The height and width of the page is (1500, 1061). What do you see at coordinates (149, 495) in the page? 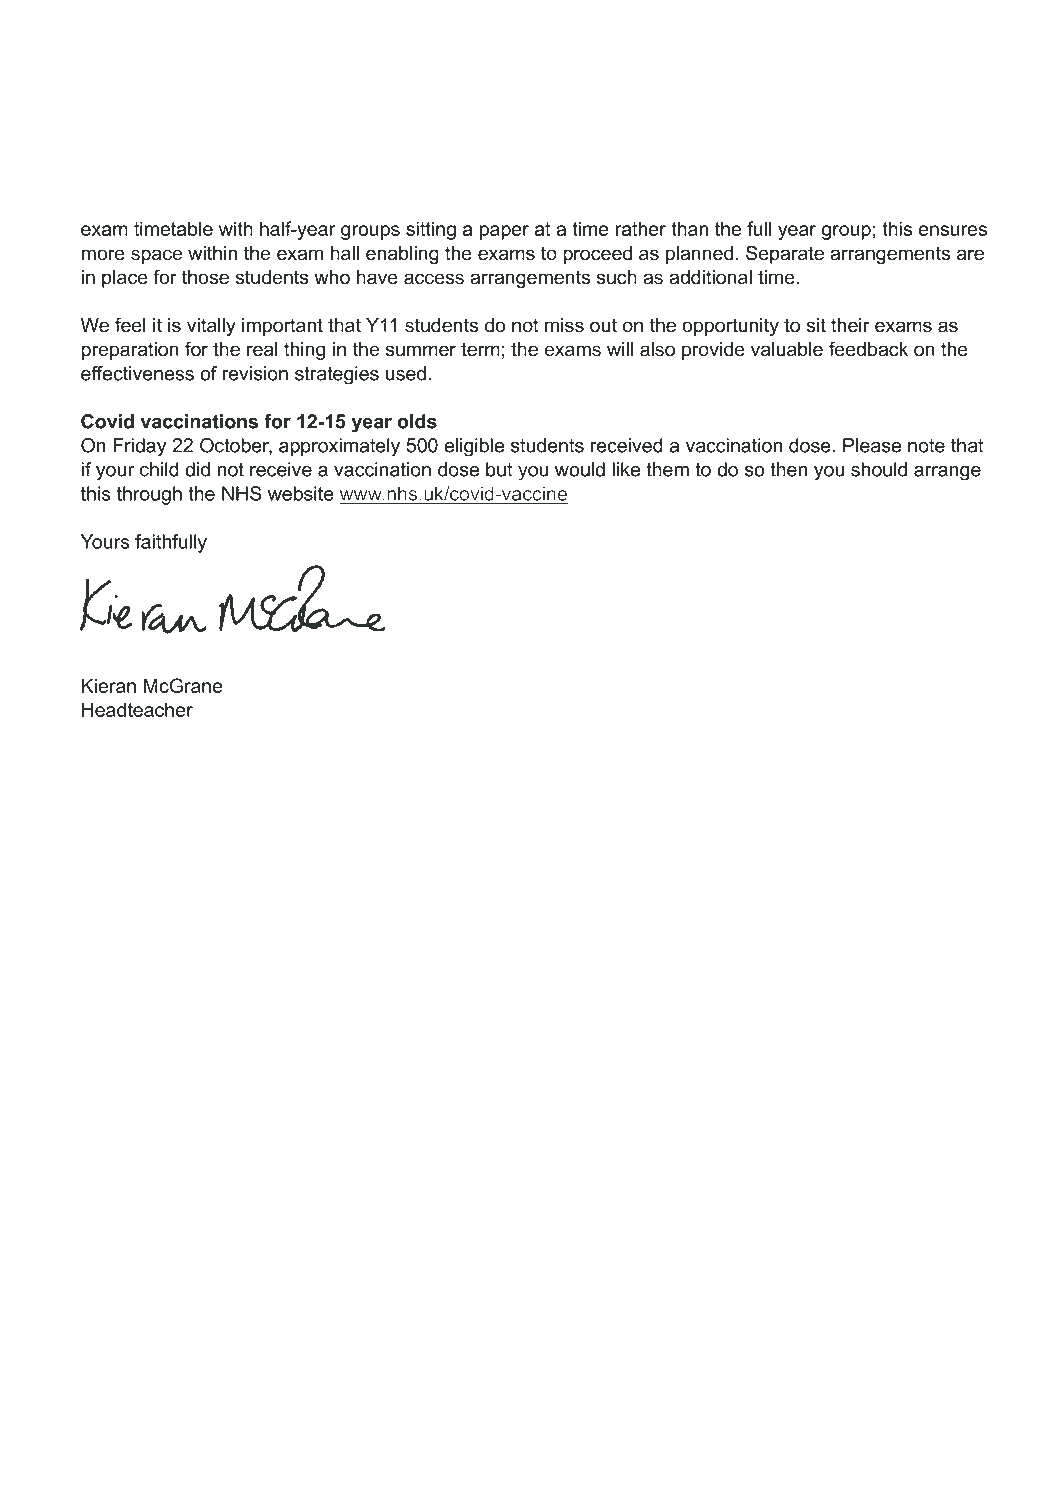
I see `through` at bounding box center [149, 495].
